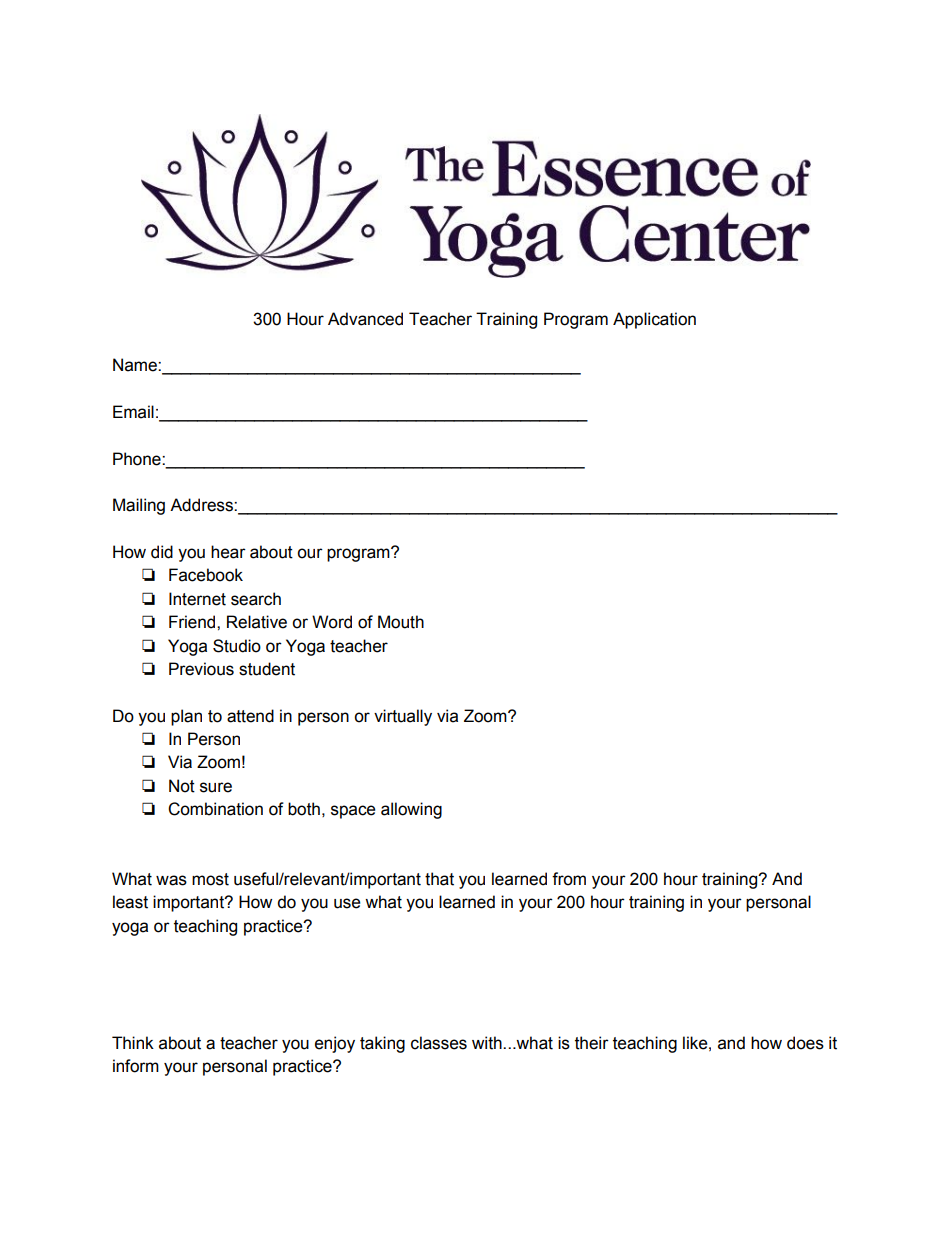 This image has height=1233, width=952. What do you see at coordinates (201, 669) in the image?
I see `Previous` at bounding box center [201, 669].
